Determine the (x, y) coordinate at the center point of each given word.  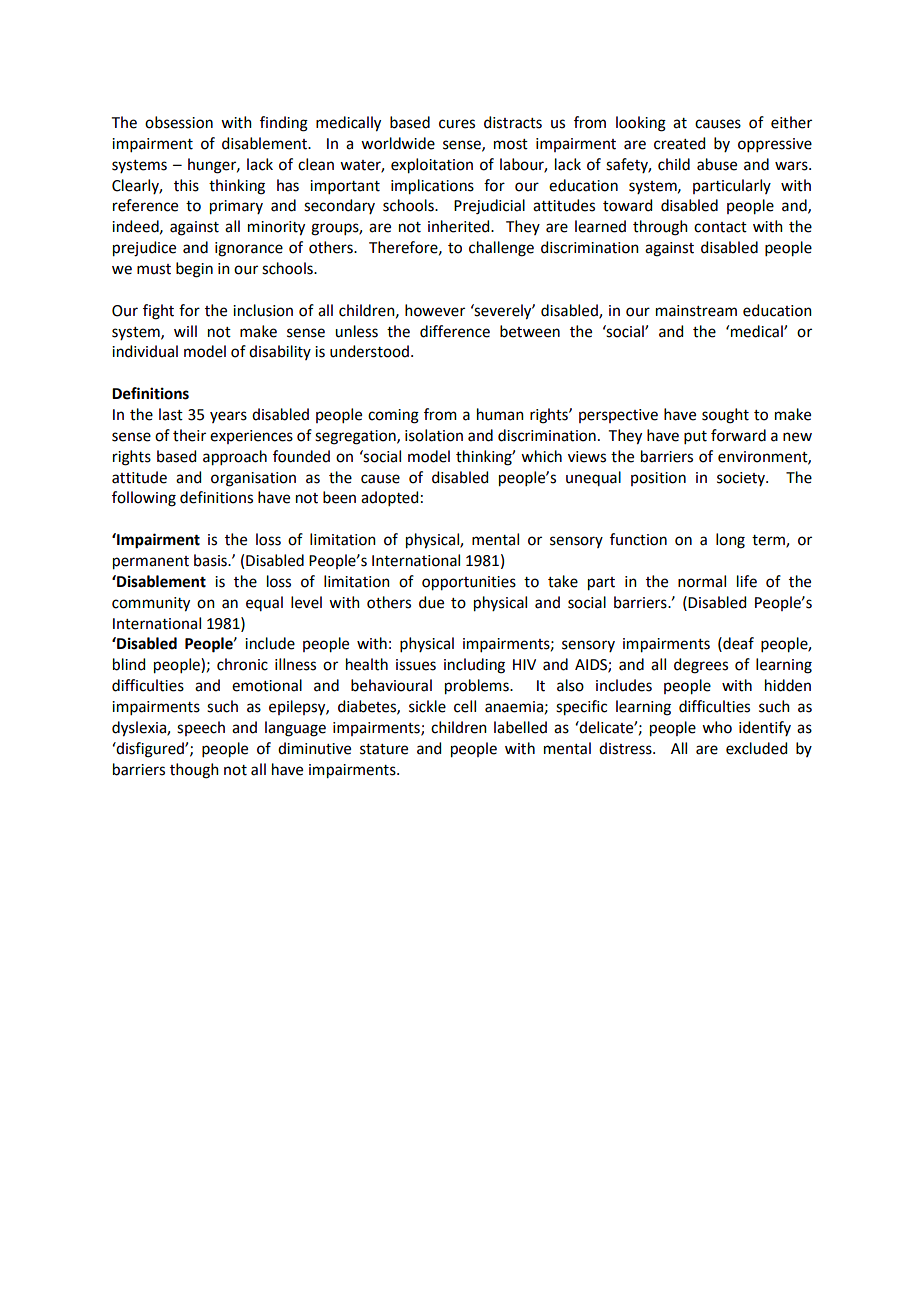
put (695, 437)
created (679, 143)
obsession (179, 122)
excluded (756, 748)
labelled (520, 727)
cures (457, 124)
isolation (434, 435)
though (194, 771)
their (189, 435)
